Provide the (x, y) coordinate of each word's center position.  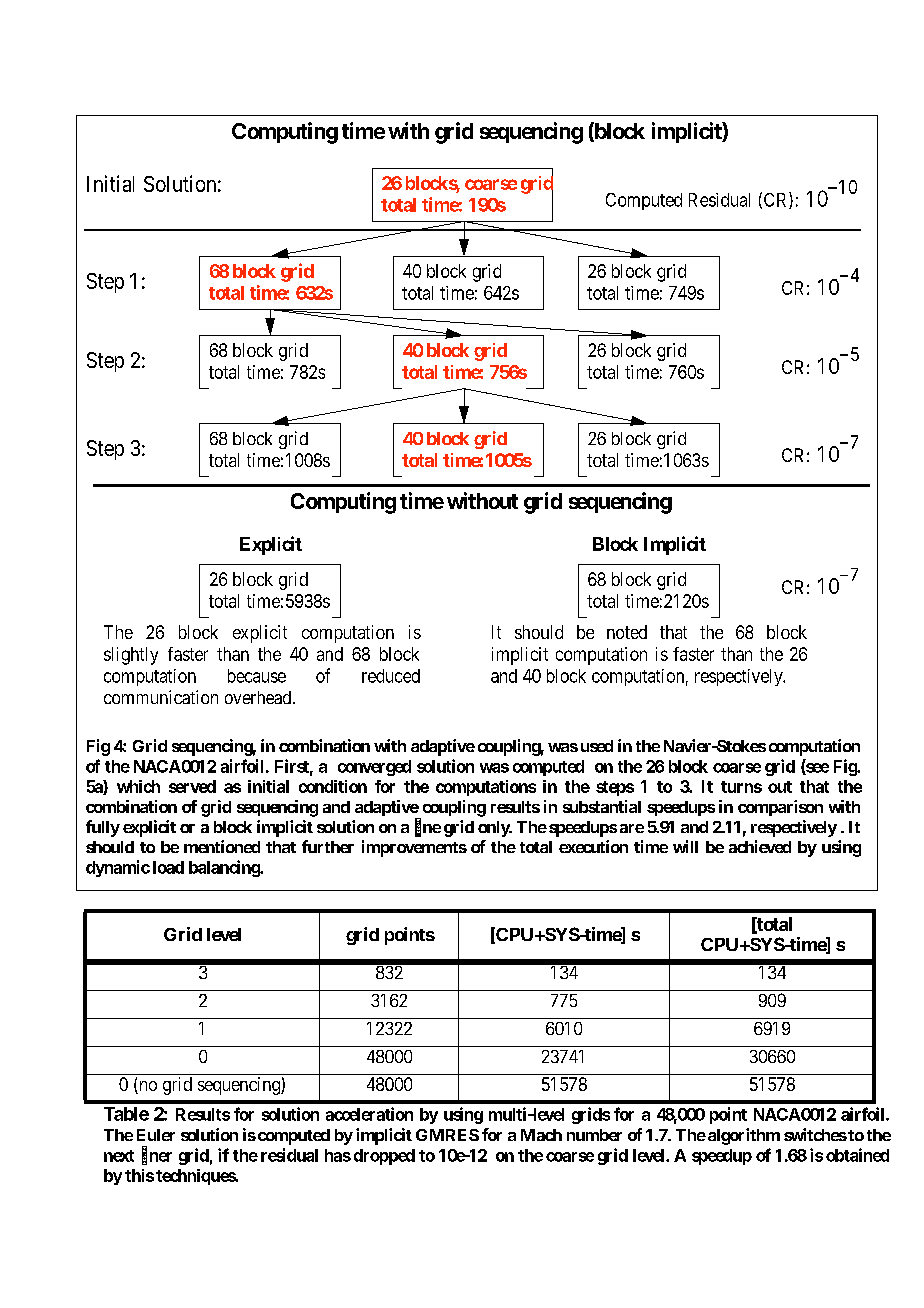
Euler (156, 1135)
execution (593, 846)
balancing (225, 868)
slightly (131, 656)
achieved (760, 846)
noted (627, 632)
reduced (391, 676)
